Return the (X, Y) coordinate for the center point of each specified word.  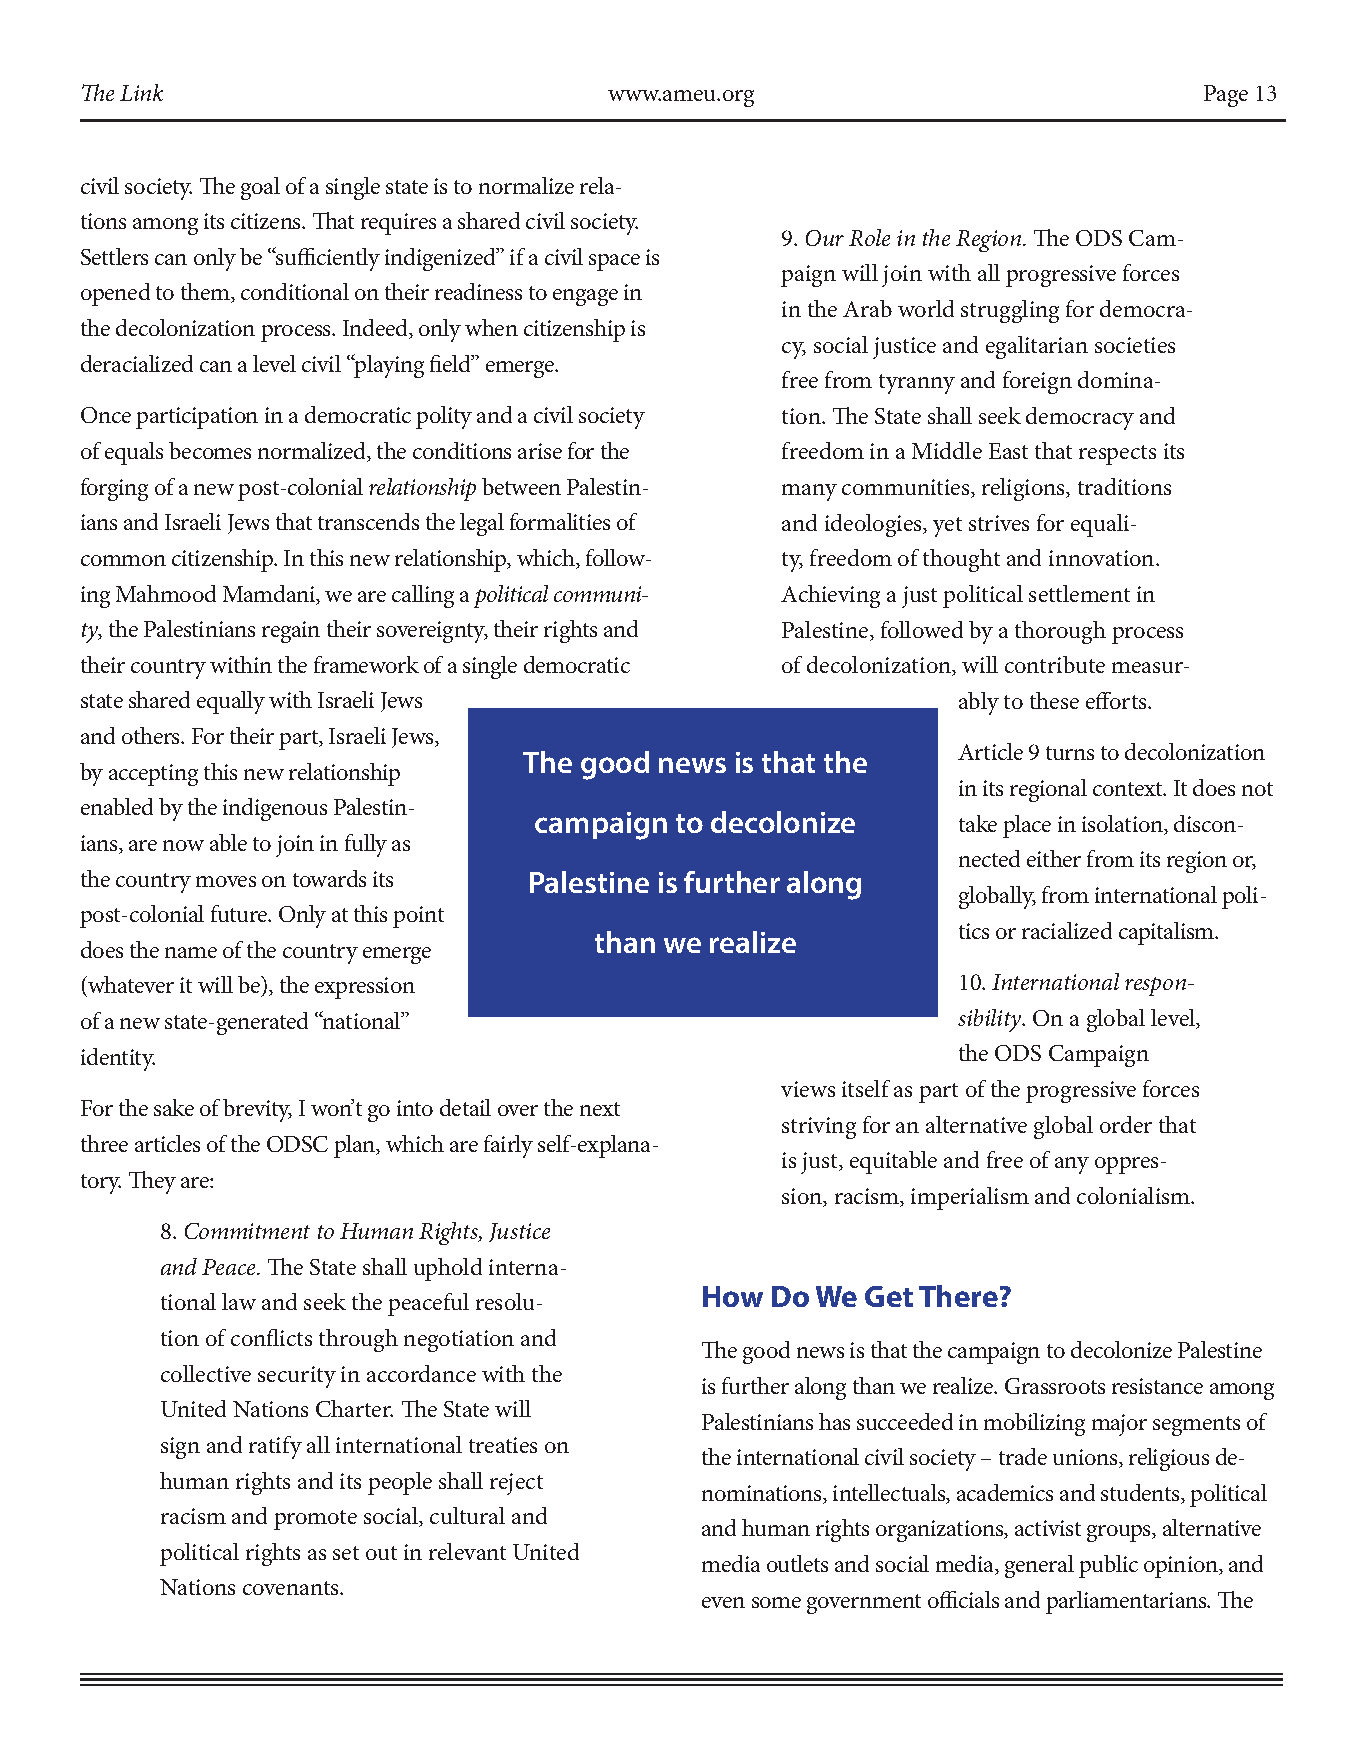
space (614, 262)
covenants (292, 1588)
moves (226, 881)
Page (1226, 96)
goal (260, 188)
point (418, 917)
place (1027, 826)
